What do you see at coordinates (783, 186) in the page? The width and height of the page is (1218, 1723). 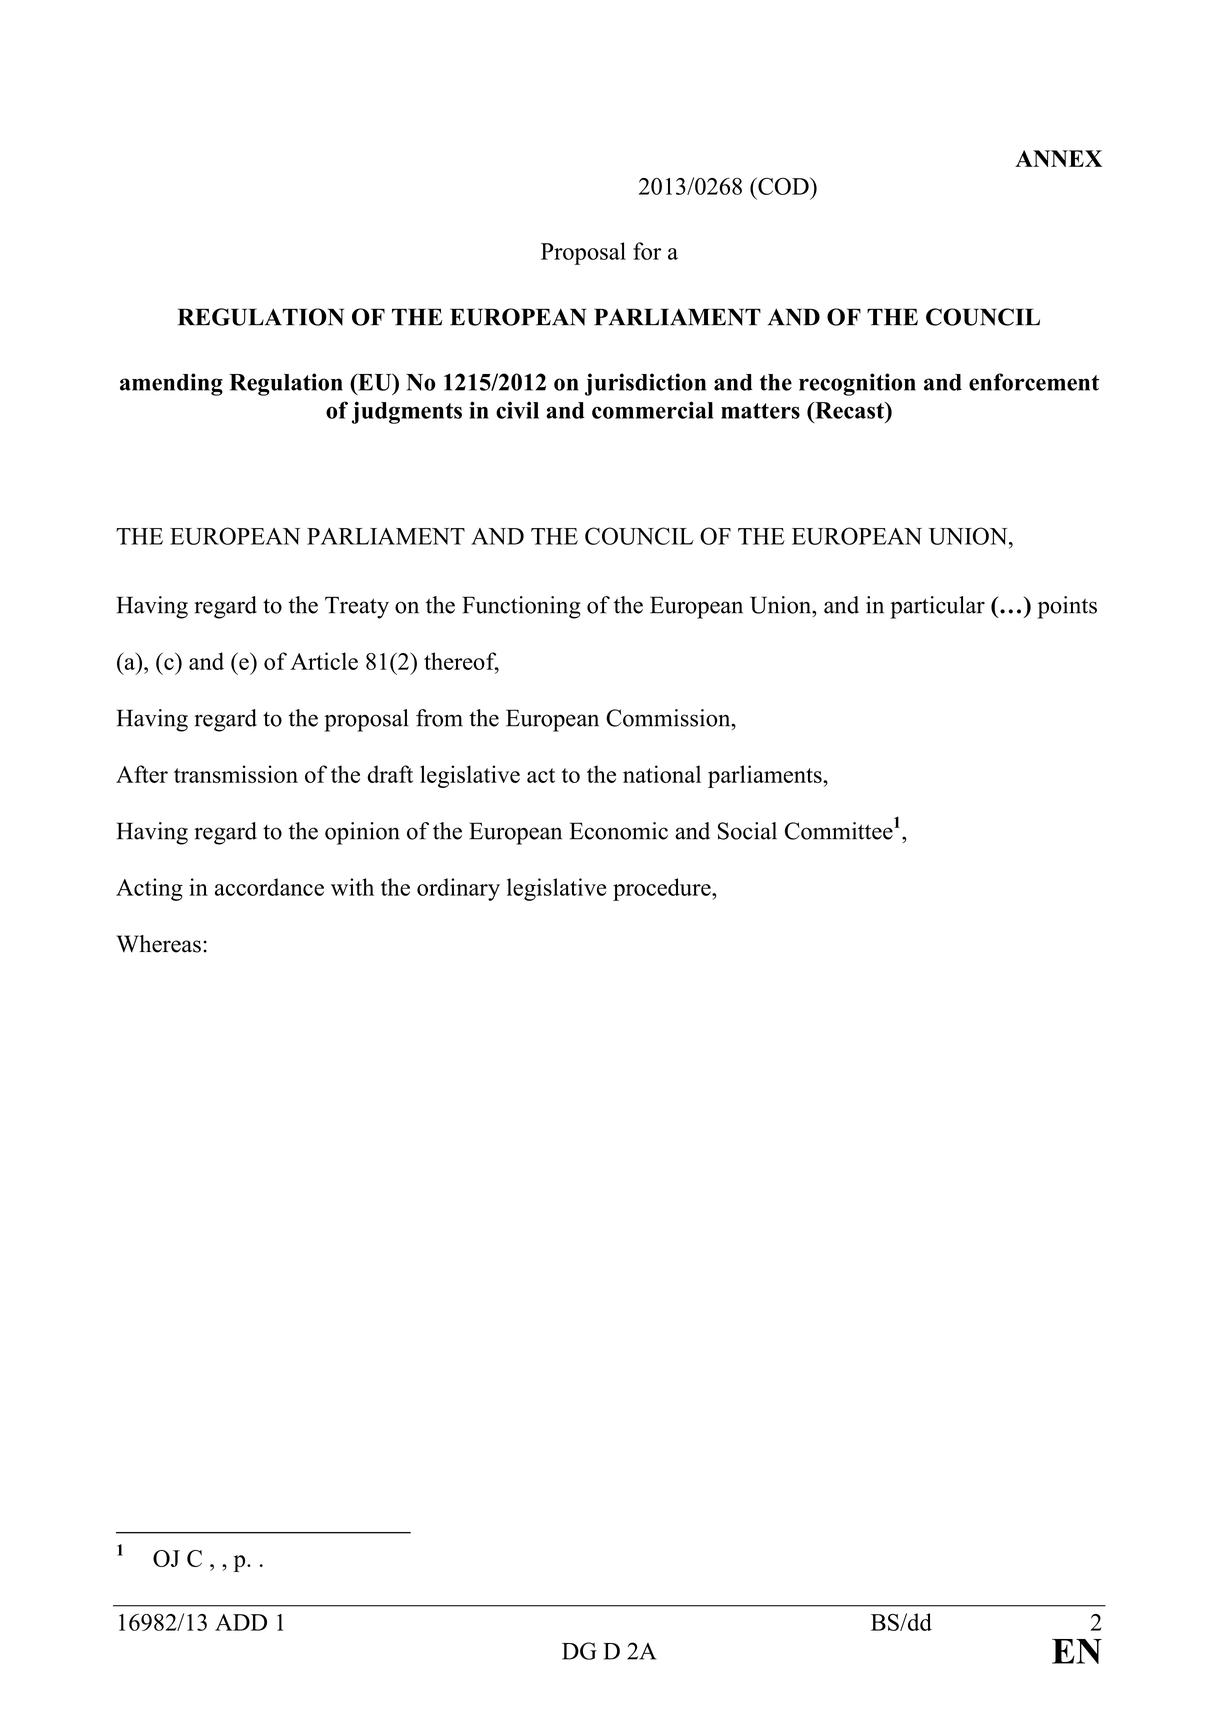 I see `COD` at bounding box center [783, 186].
